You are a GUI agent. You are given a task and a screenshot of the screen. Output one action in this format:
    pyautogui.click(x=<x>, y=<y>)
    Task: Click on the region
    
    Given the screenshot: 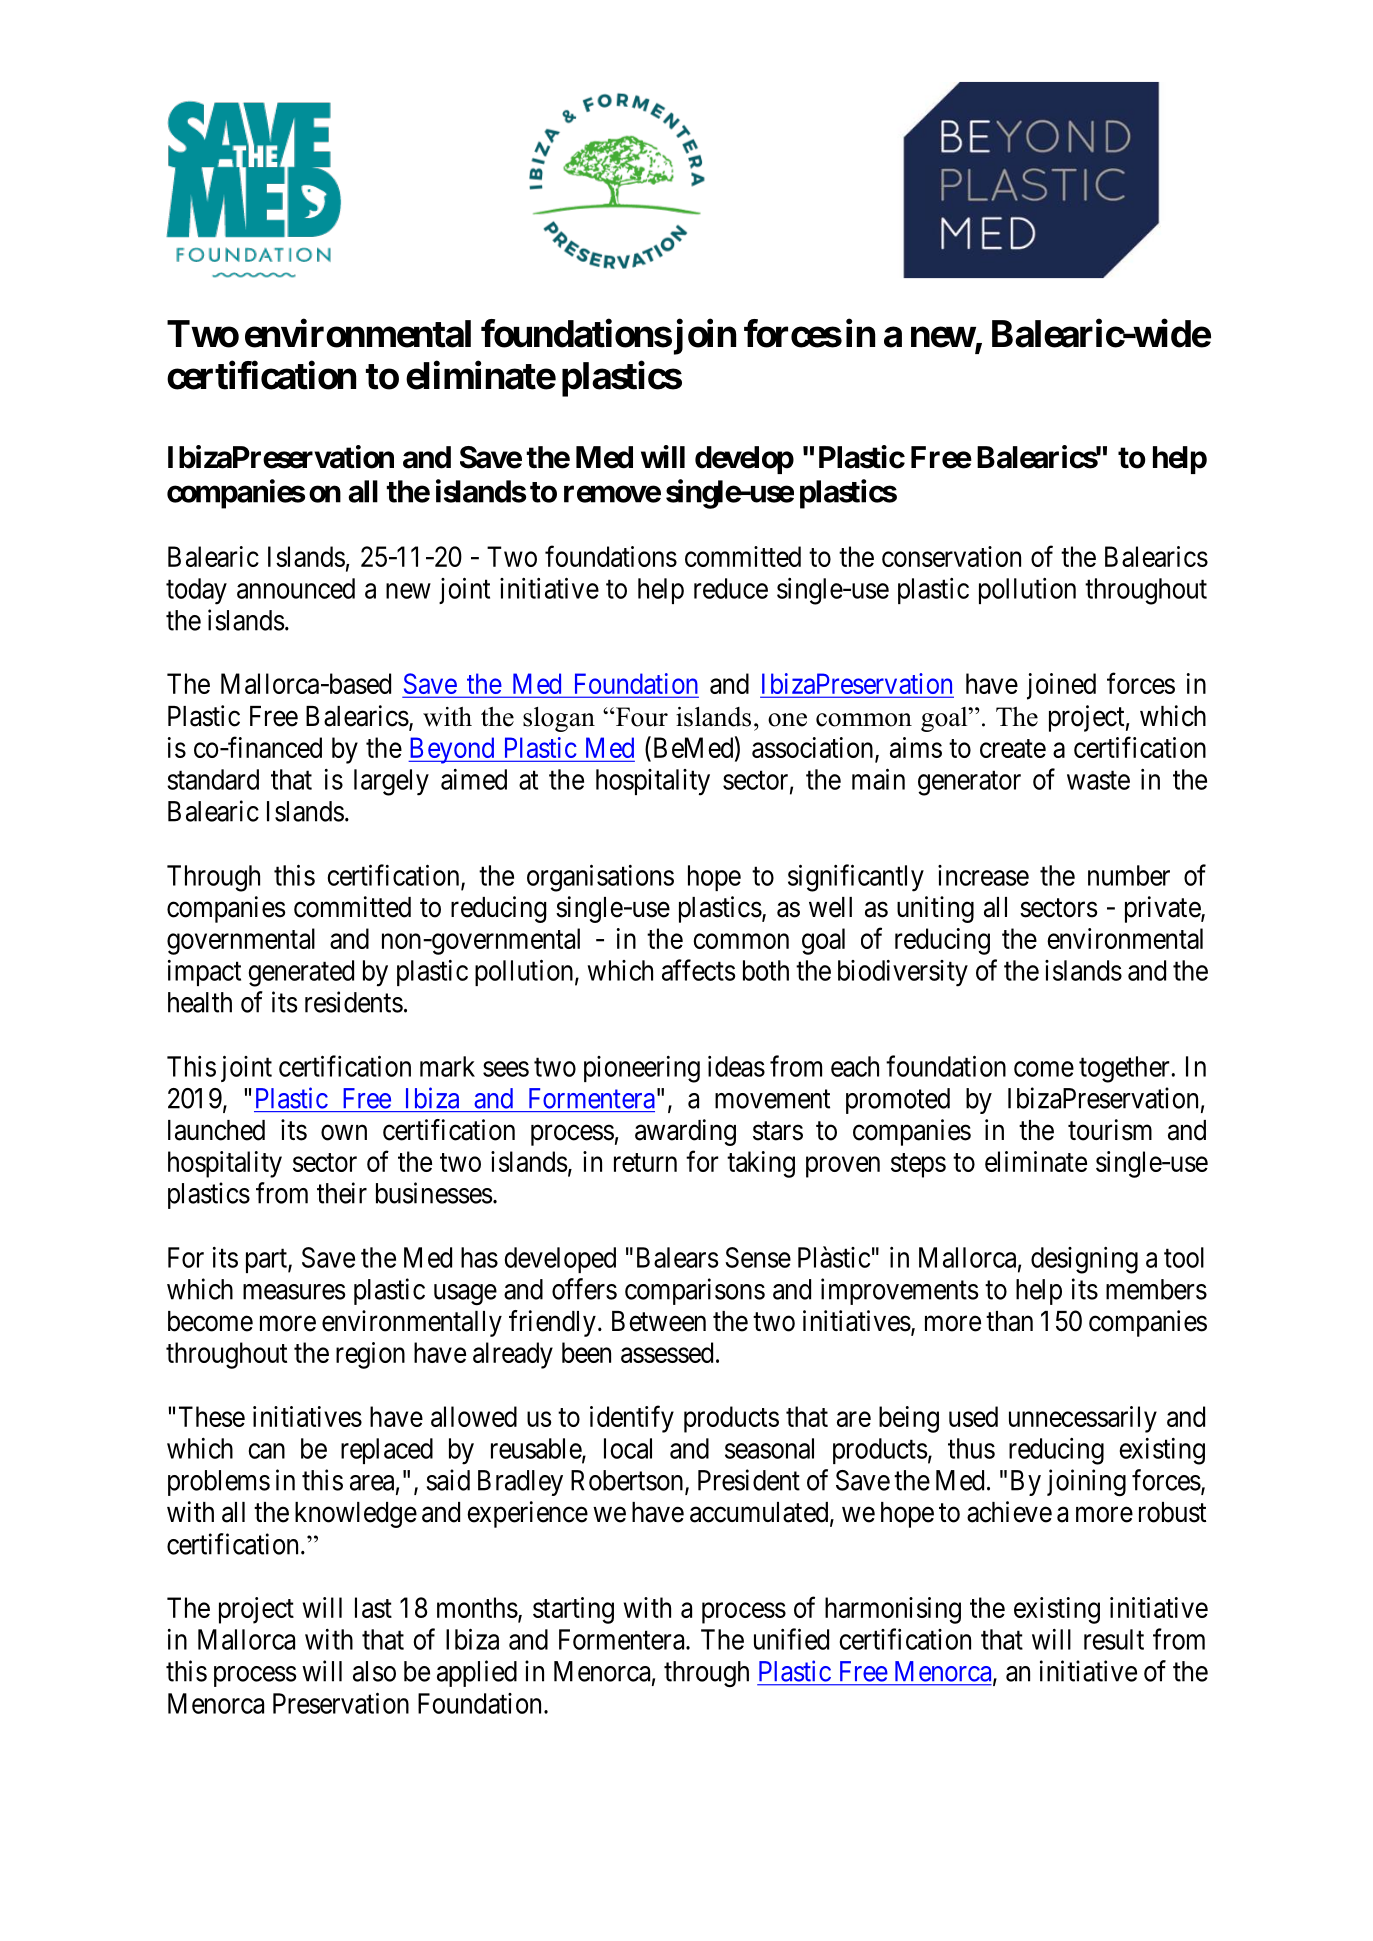 What is the action you would take?
    pyautogui.click(x=370, y=1355)
